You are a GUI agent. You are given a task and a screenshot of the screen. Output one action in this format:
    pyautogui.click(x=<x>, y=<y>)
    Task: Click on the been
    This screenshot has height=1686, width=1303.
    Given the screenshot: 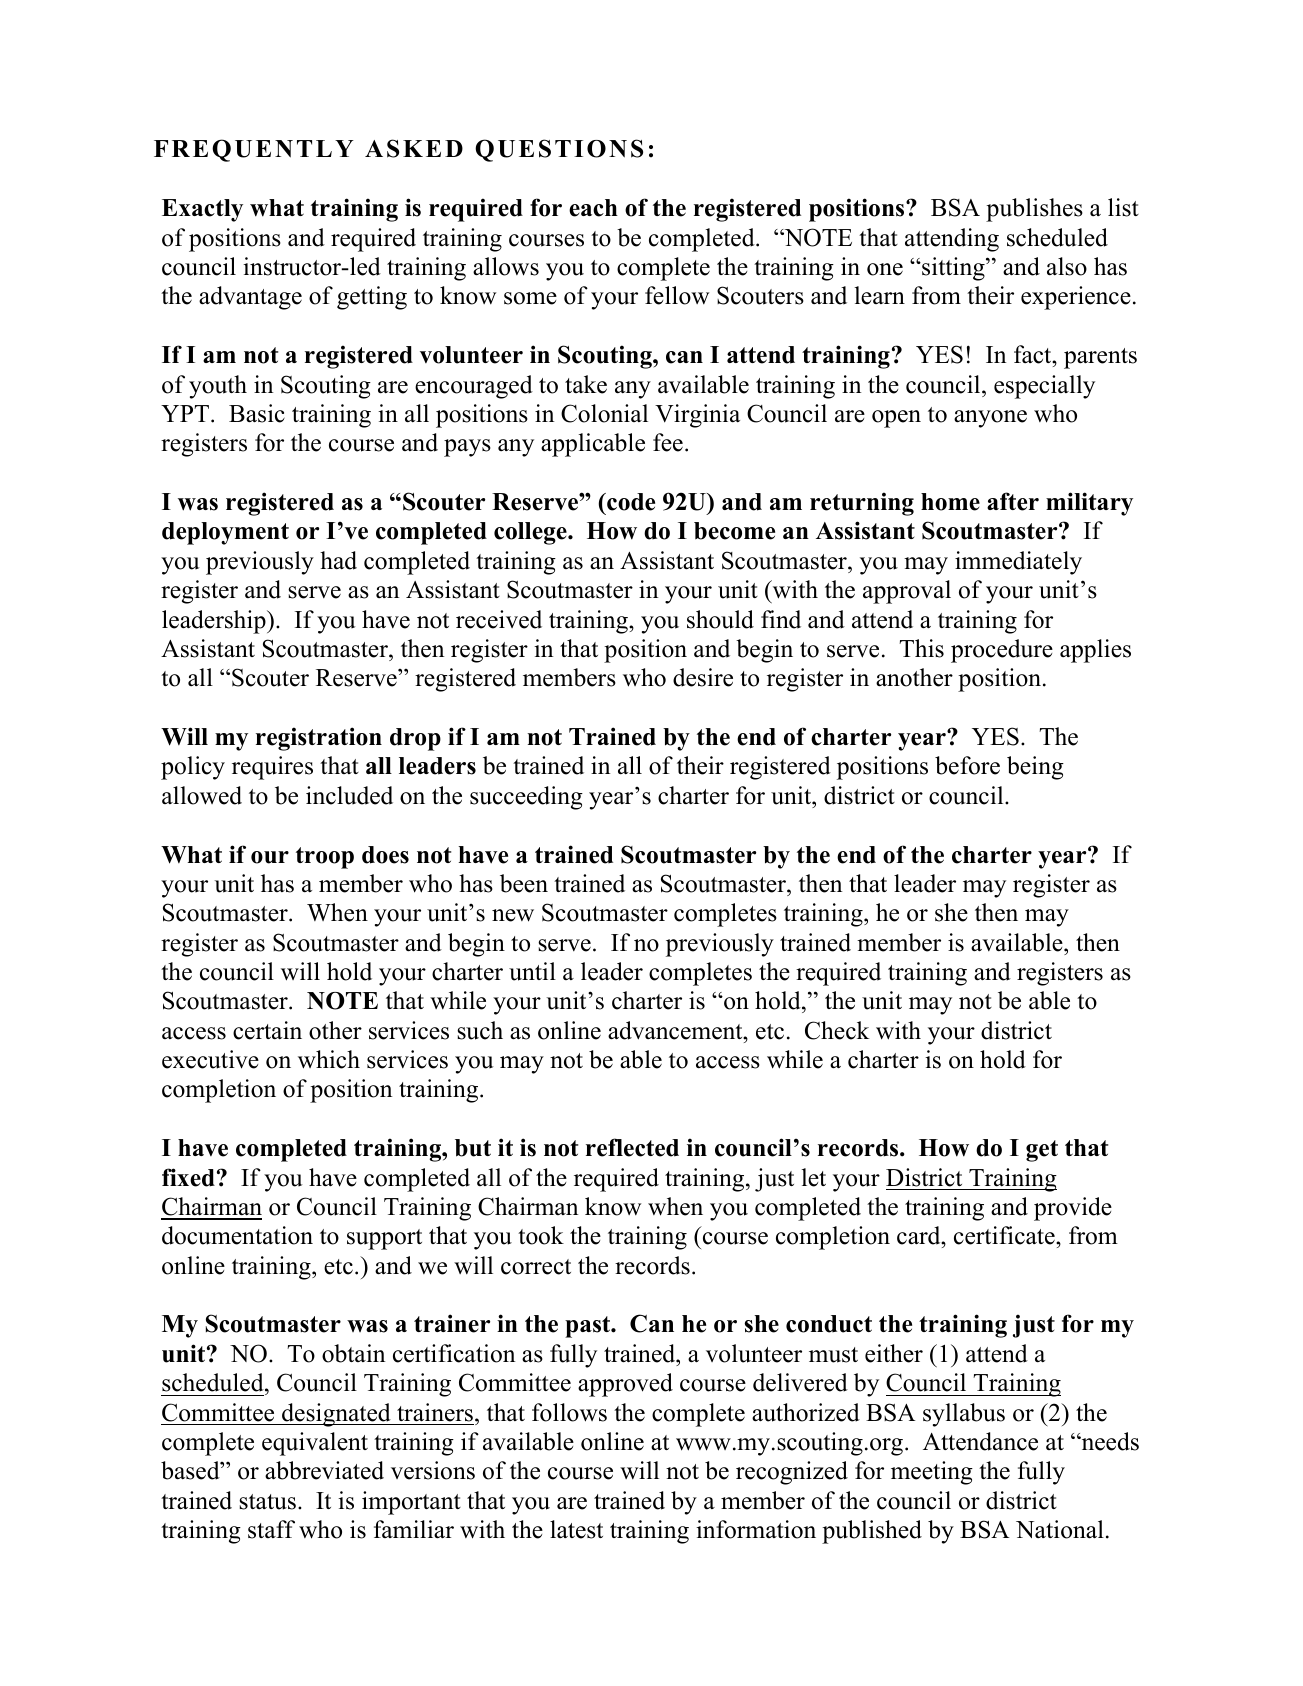 What is the action you would take?
    pyautogui.click(x=524, y=883)
